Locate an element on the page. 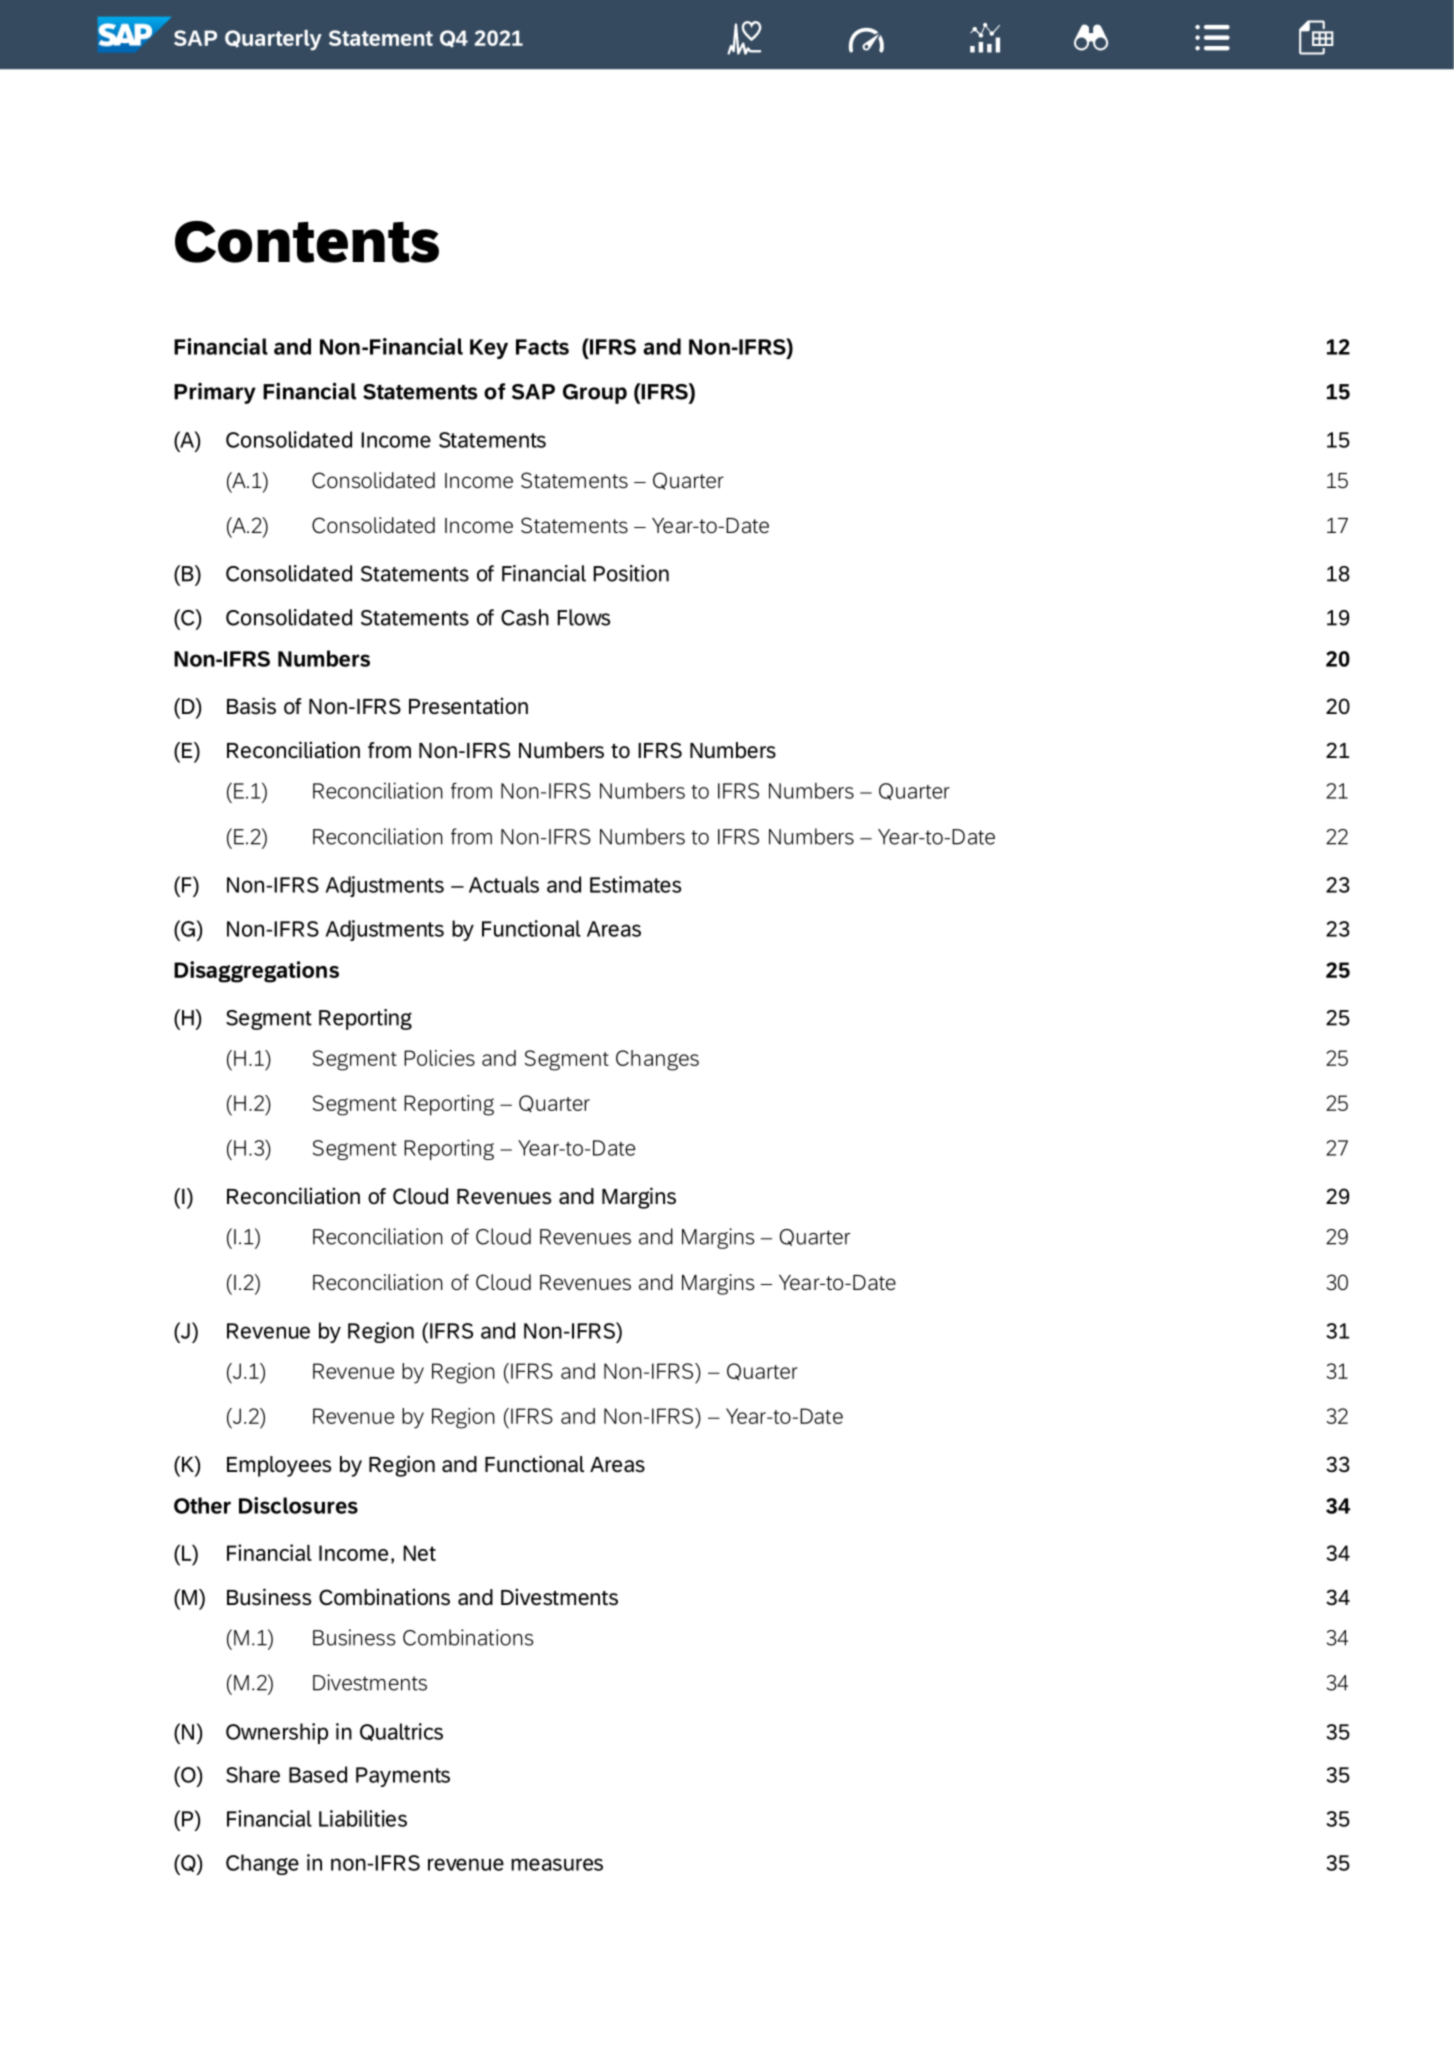 Image resolution: width=1454 pixels, height=2056 pixels. Actuals is located at coordinates (504, 884).
